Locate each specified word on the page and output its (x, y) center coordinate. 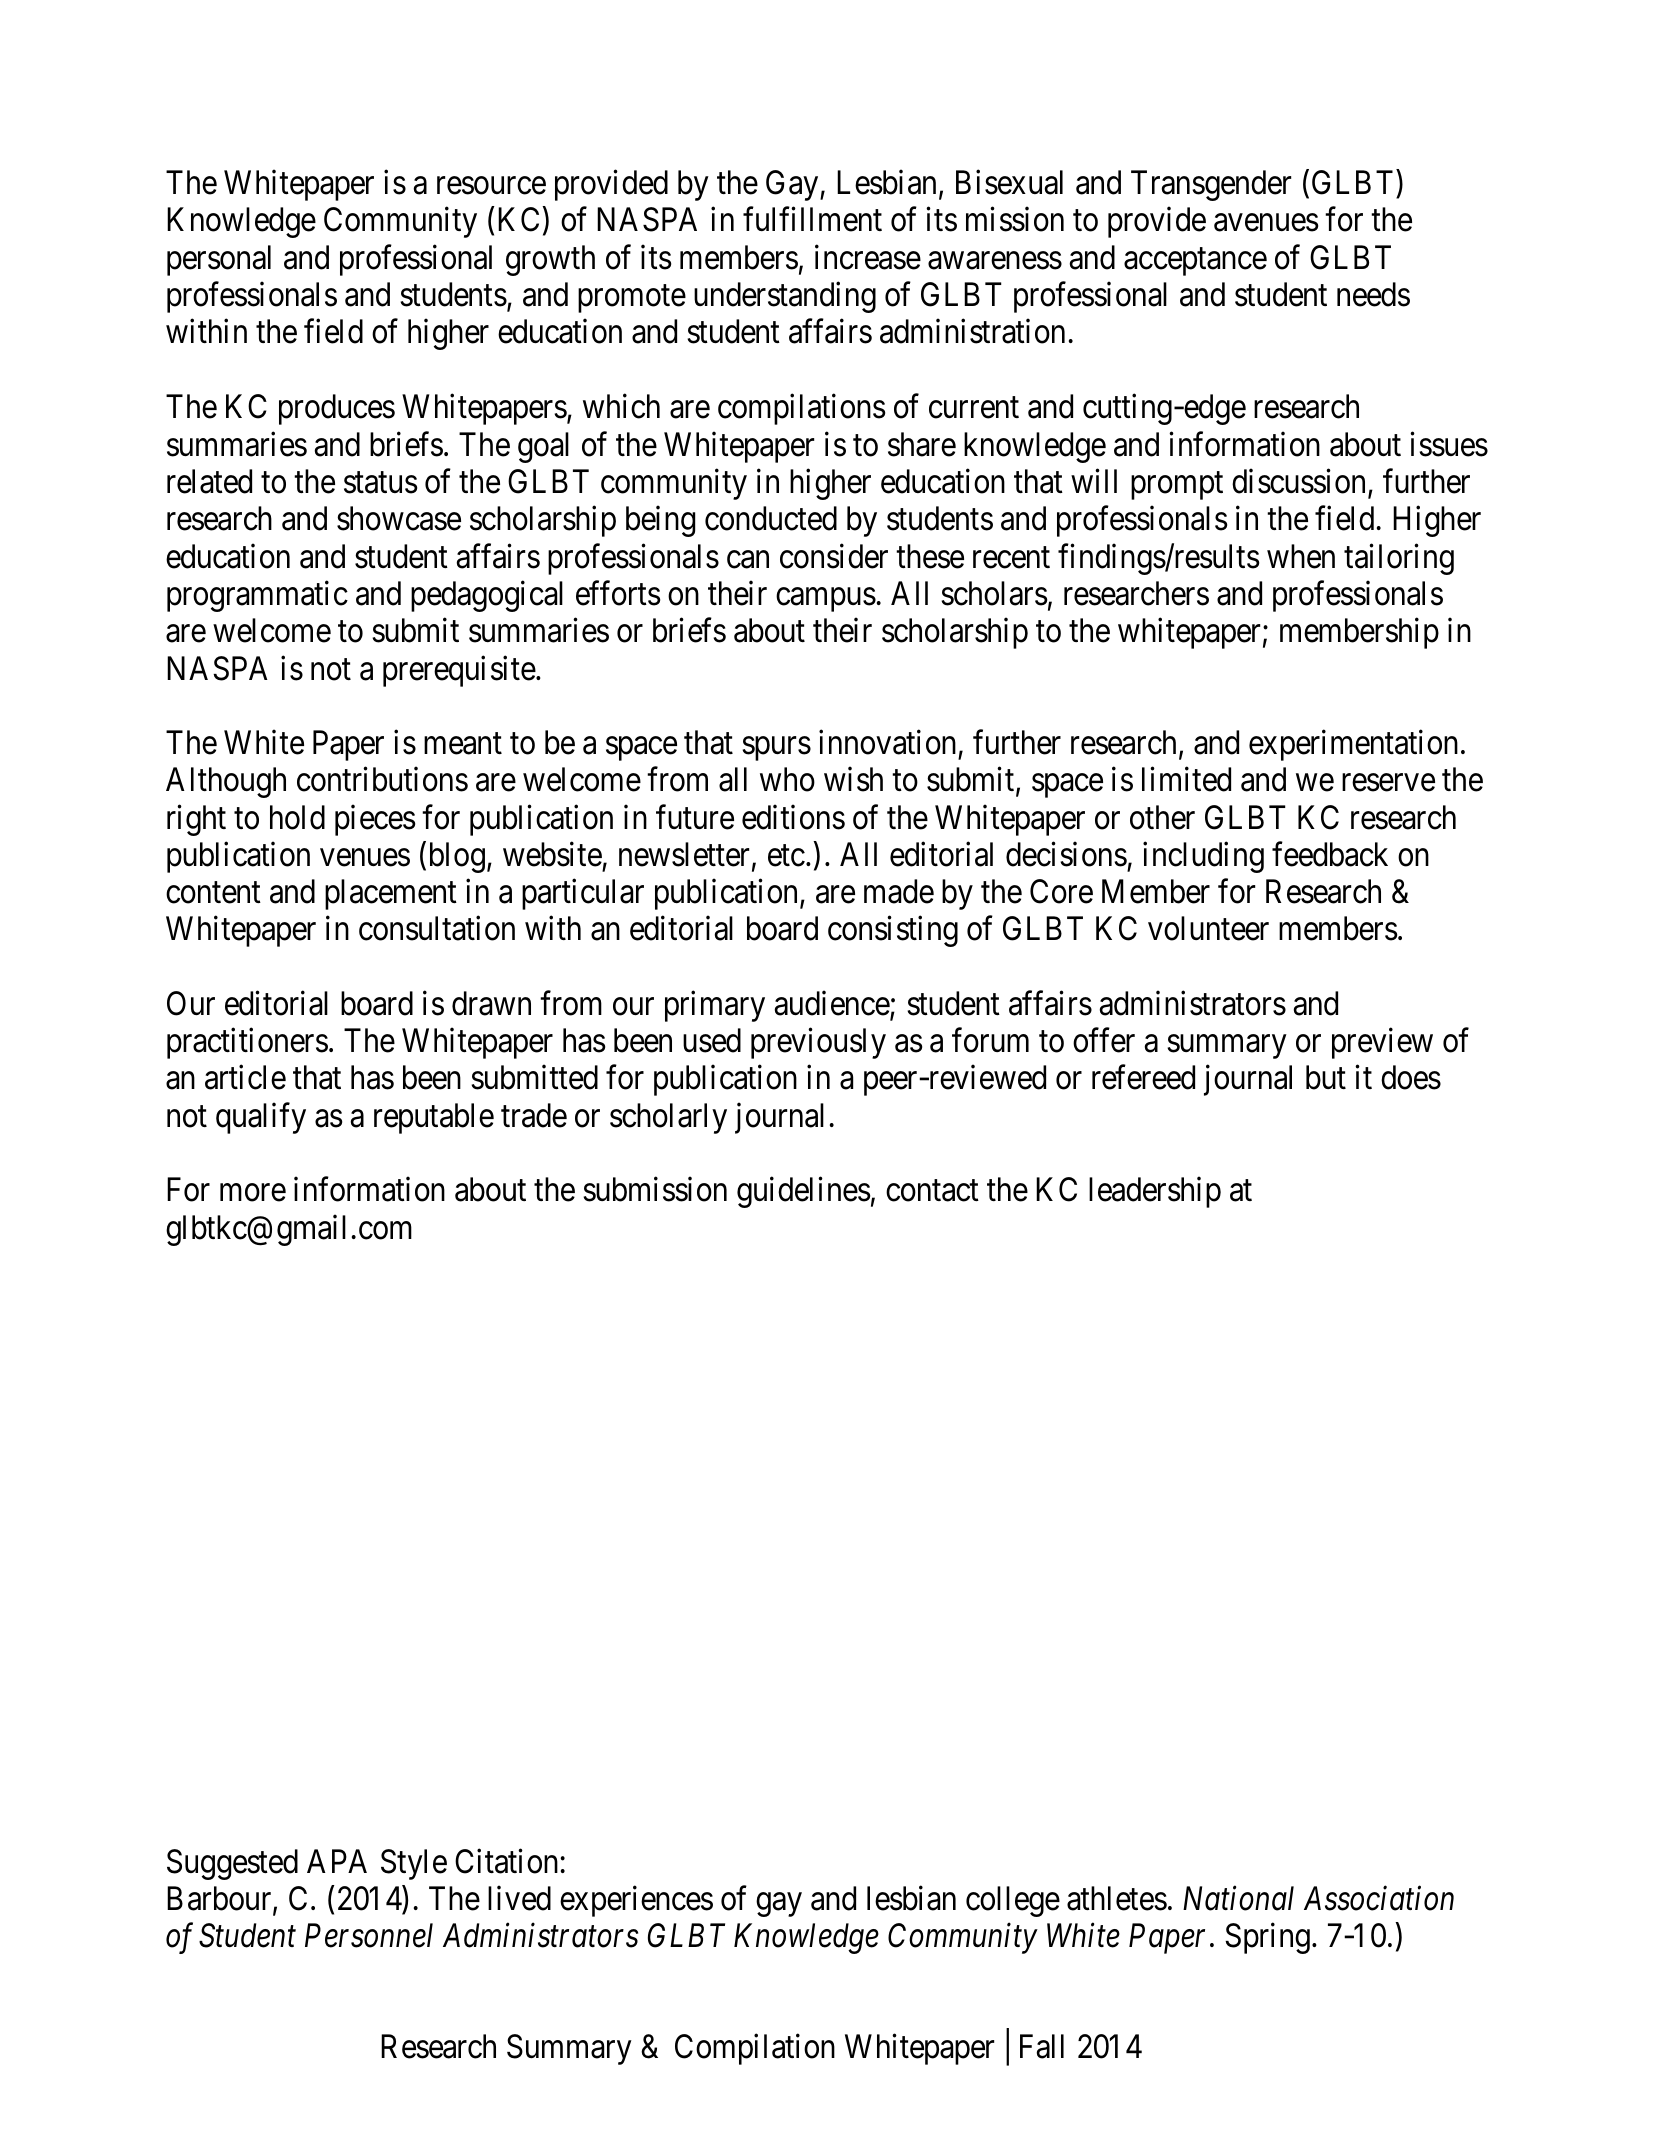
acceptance (1195, 262)
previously (818, 1043)
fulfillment (812, 219)
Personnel (369, 1935)
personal (219, 260)
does (1411, 1077)
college (1013, 1901)
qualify (261, 1118)
